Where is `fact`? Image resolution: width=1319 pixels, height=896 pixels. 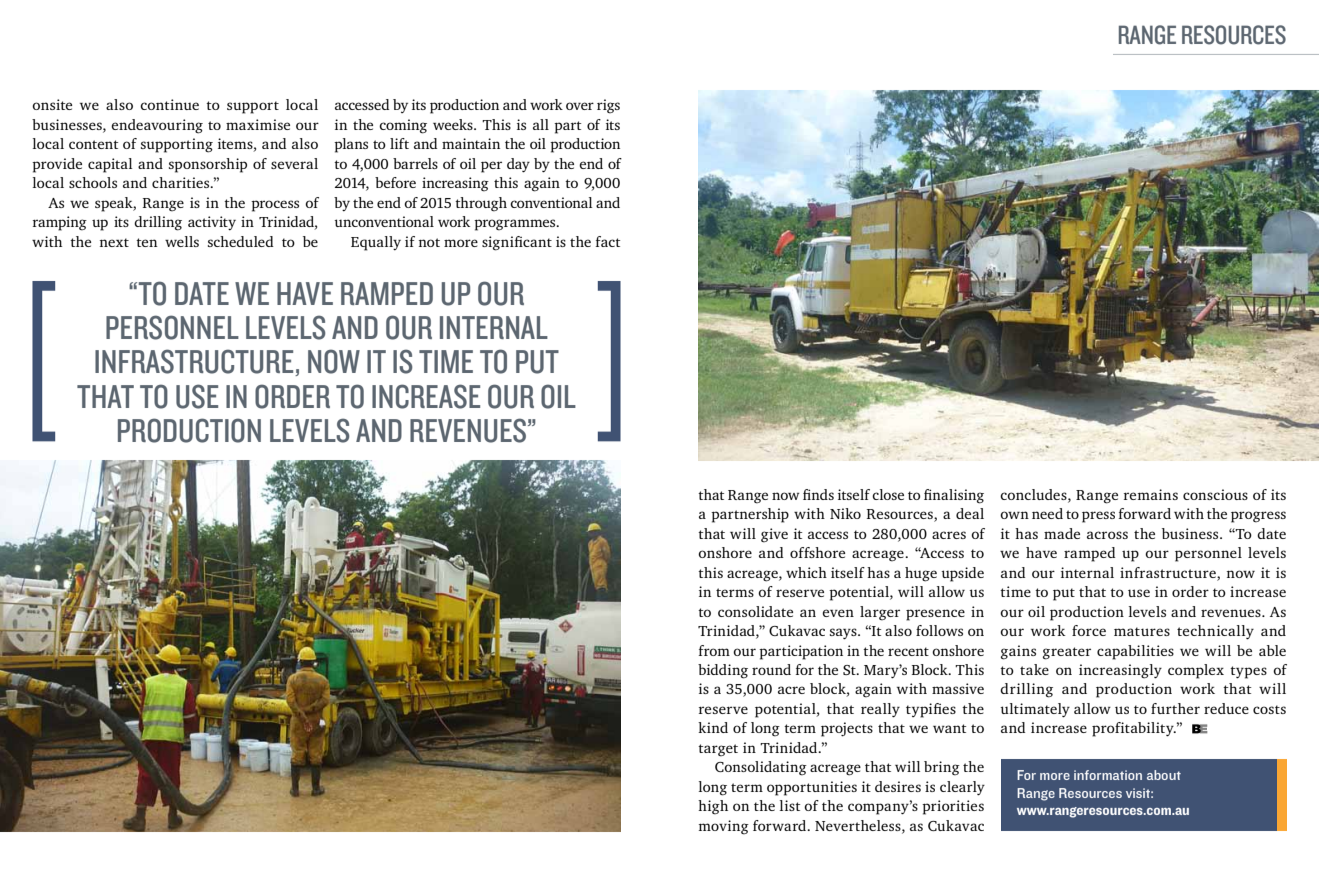 fact is located at coordinates (608, 241).
